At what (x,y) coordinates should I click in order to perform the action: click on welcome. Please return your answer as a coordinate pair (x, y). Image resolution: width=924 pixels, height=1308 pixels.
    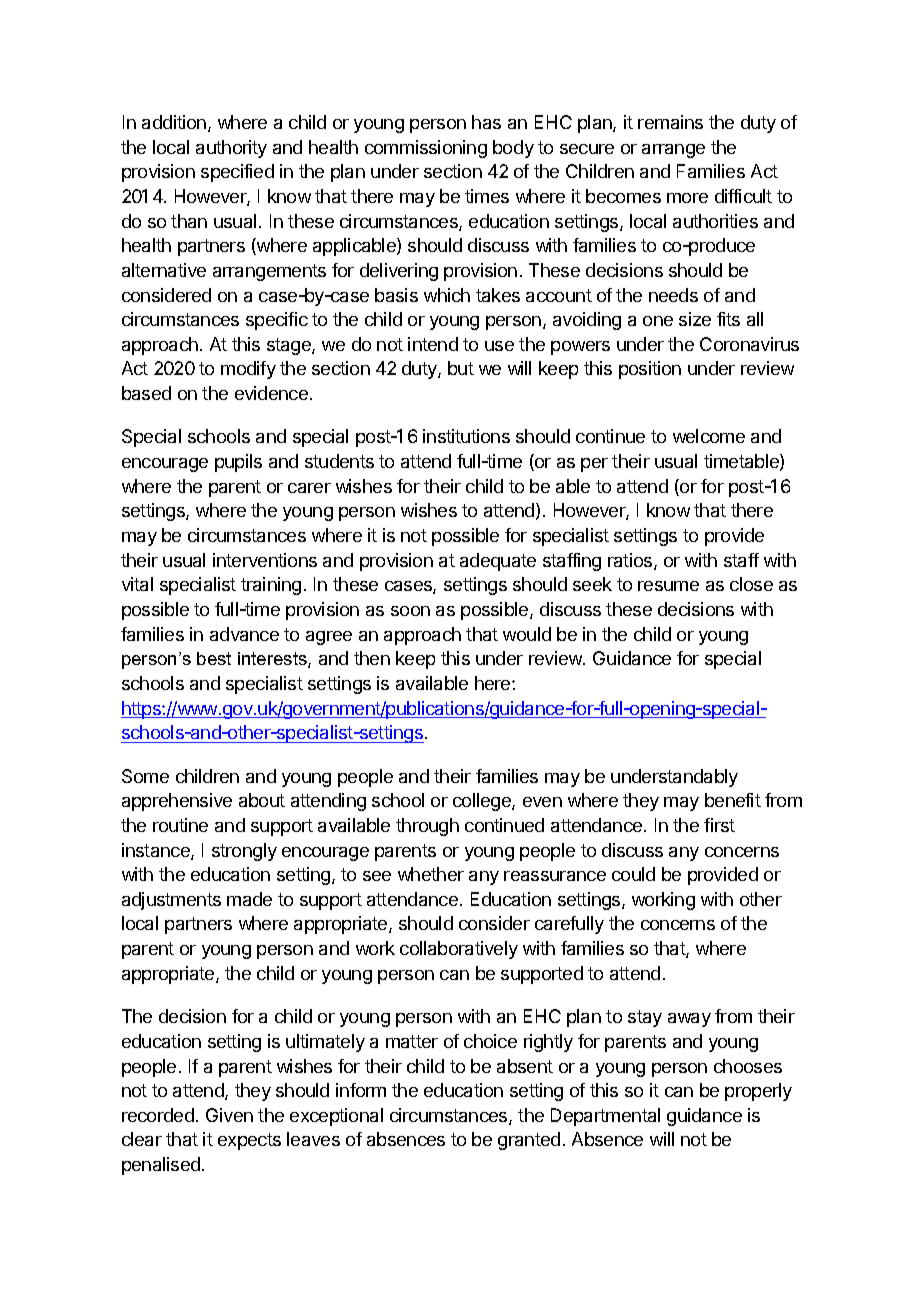
    Looking at the image, I should click on (709, 436).
